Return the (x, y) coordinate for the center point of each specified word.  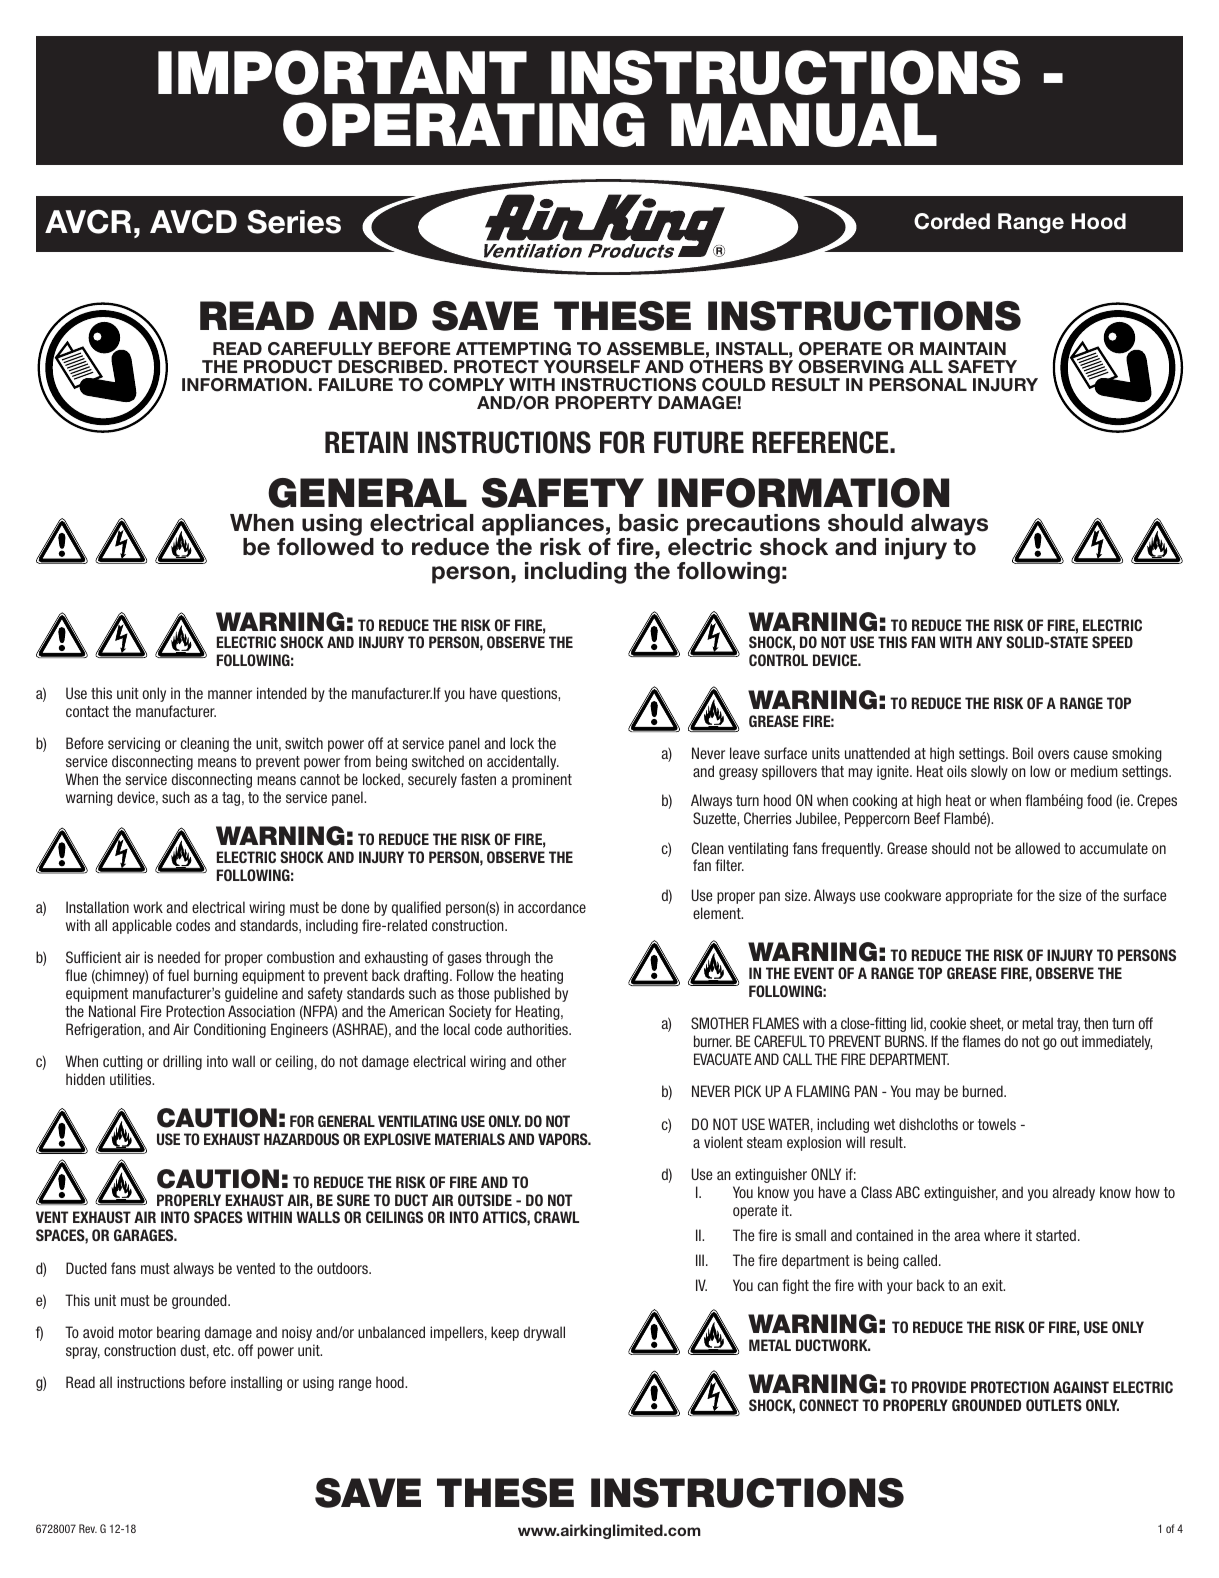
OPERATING (464, 124)
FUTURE (699, 442)
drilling (182, 1062)
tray (1068, 1025)
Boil (1023, 753)
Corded (952, 221)
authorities (539, 1029)
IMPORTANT (342, 72)
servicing (134, 744)
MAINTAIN (963, 348)
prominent (542, 780)
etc (223, 1350)
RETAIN (366, 442)
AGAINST (1081, 1387)
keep (505, 1333)
